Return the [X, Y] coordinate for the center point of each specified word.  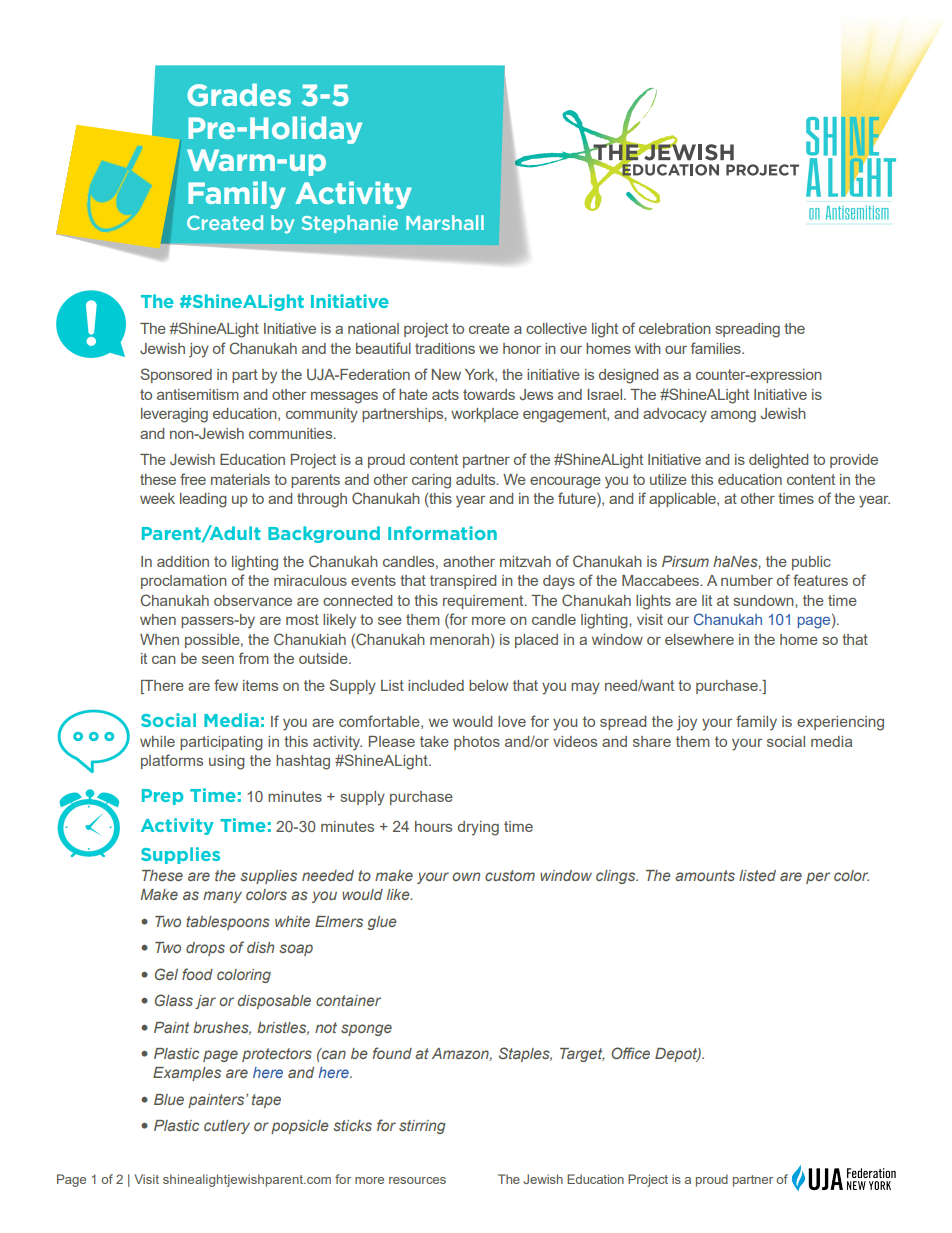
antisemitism [198, 394]
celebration [675, 328]
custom [510, 875]
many [222, 897]
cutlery [227, 1127]
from [254, 658]
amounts [705, 875]
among [733, 417]
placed [536, 641]
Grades [239, 94]
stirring [422, 1127]
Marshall [445, 222]
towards [489, 394]
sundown [764, 600]
